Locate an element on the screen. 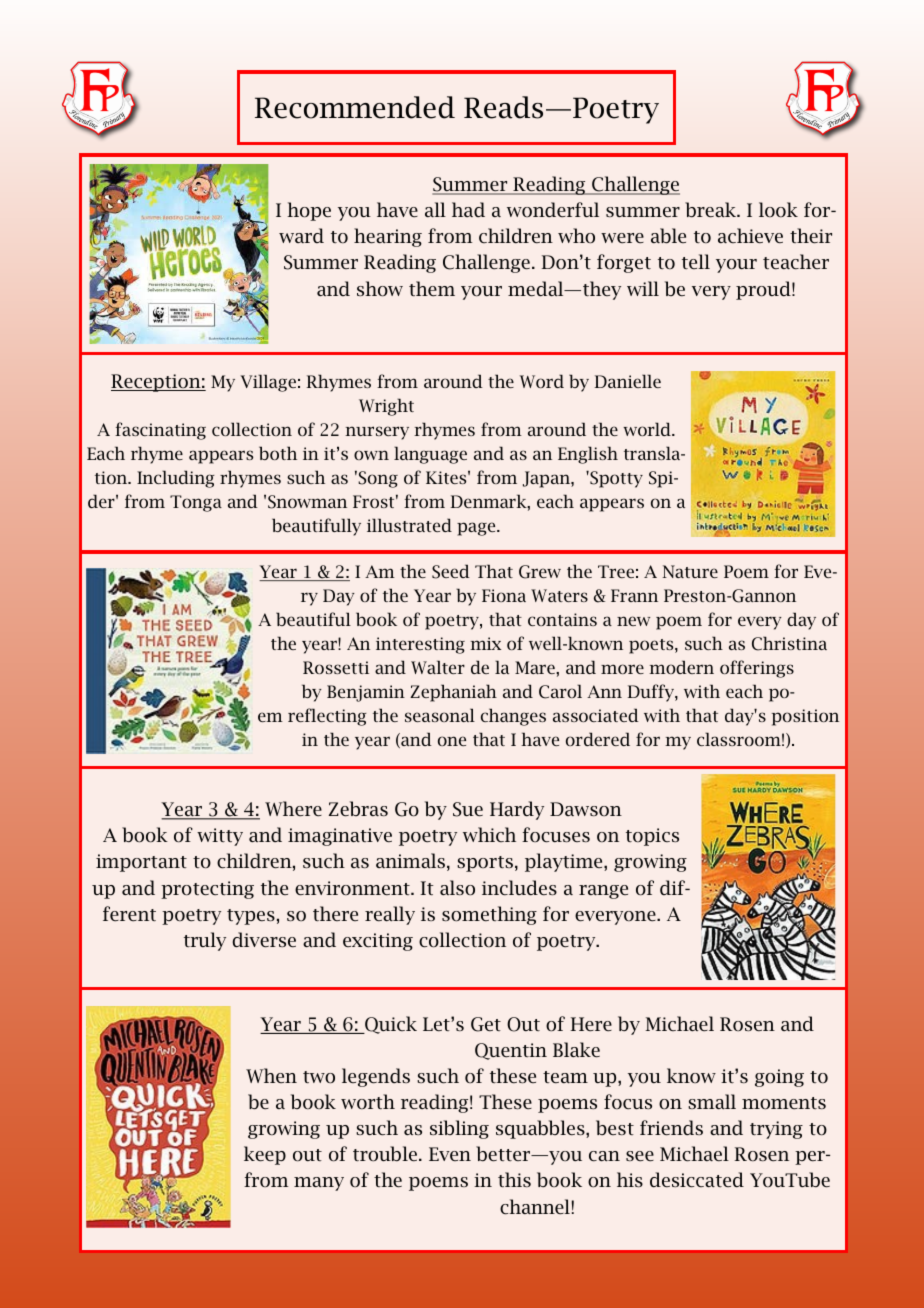 The width and height of the screenshot is (924, 1308). hope is located at coordinates (309, 211).
